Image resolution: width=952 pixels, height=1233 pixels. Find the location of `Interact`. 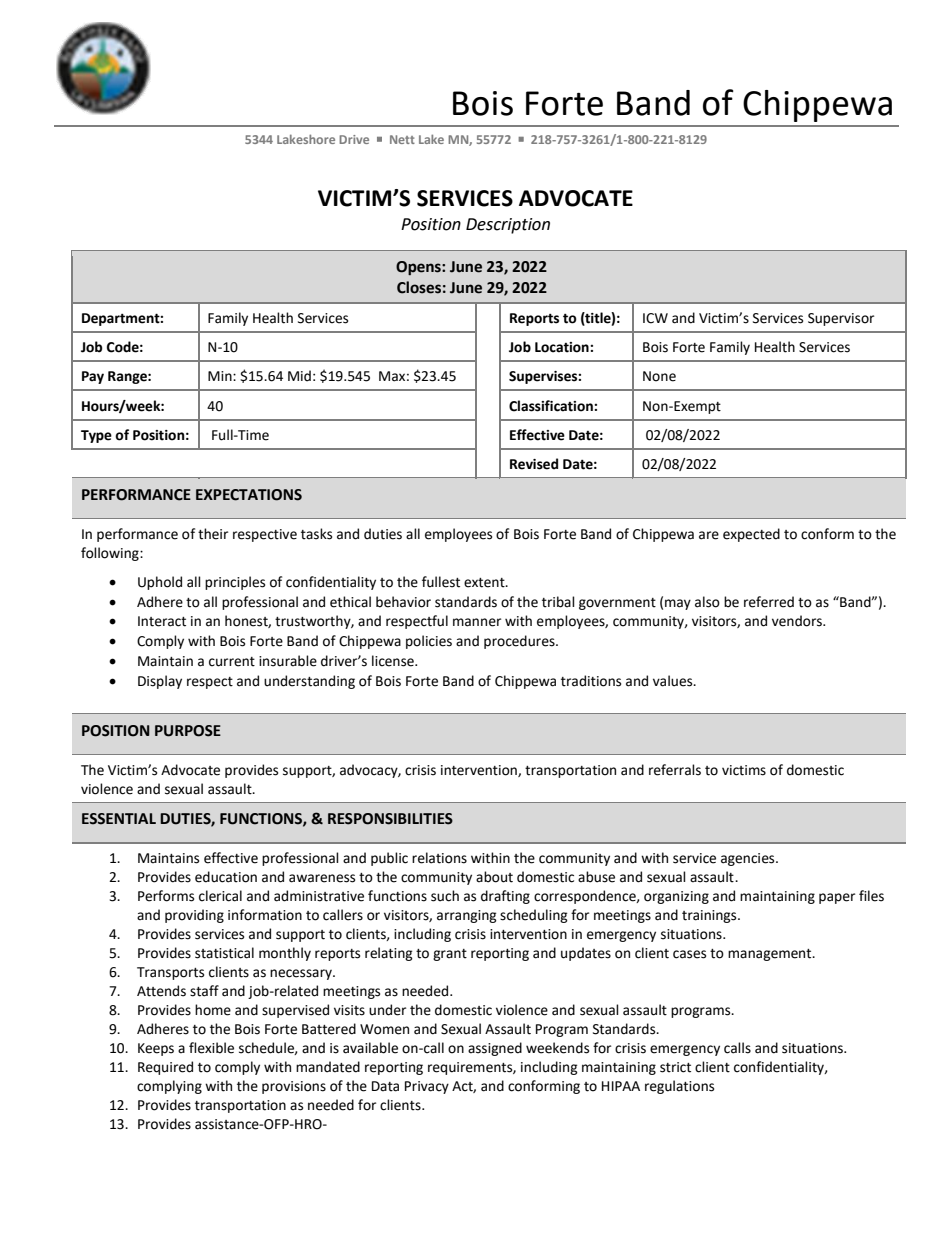

Interact is located at coordinates (162, 621).
